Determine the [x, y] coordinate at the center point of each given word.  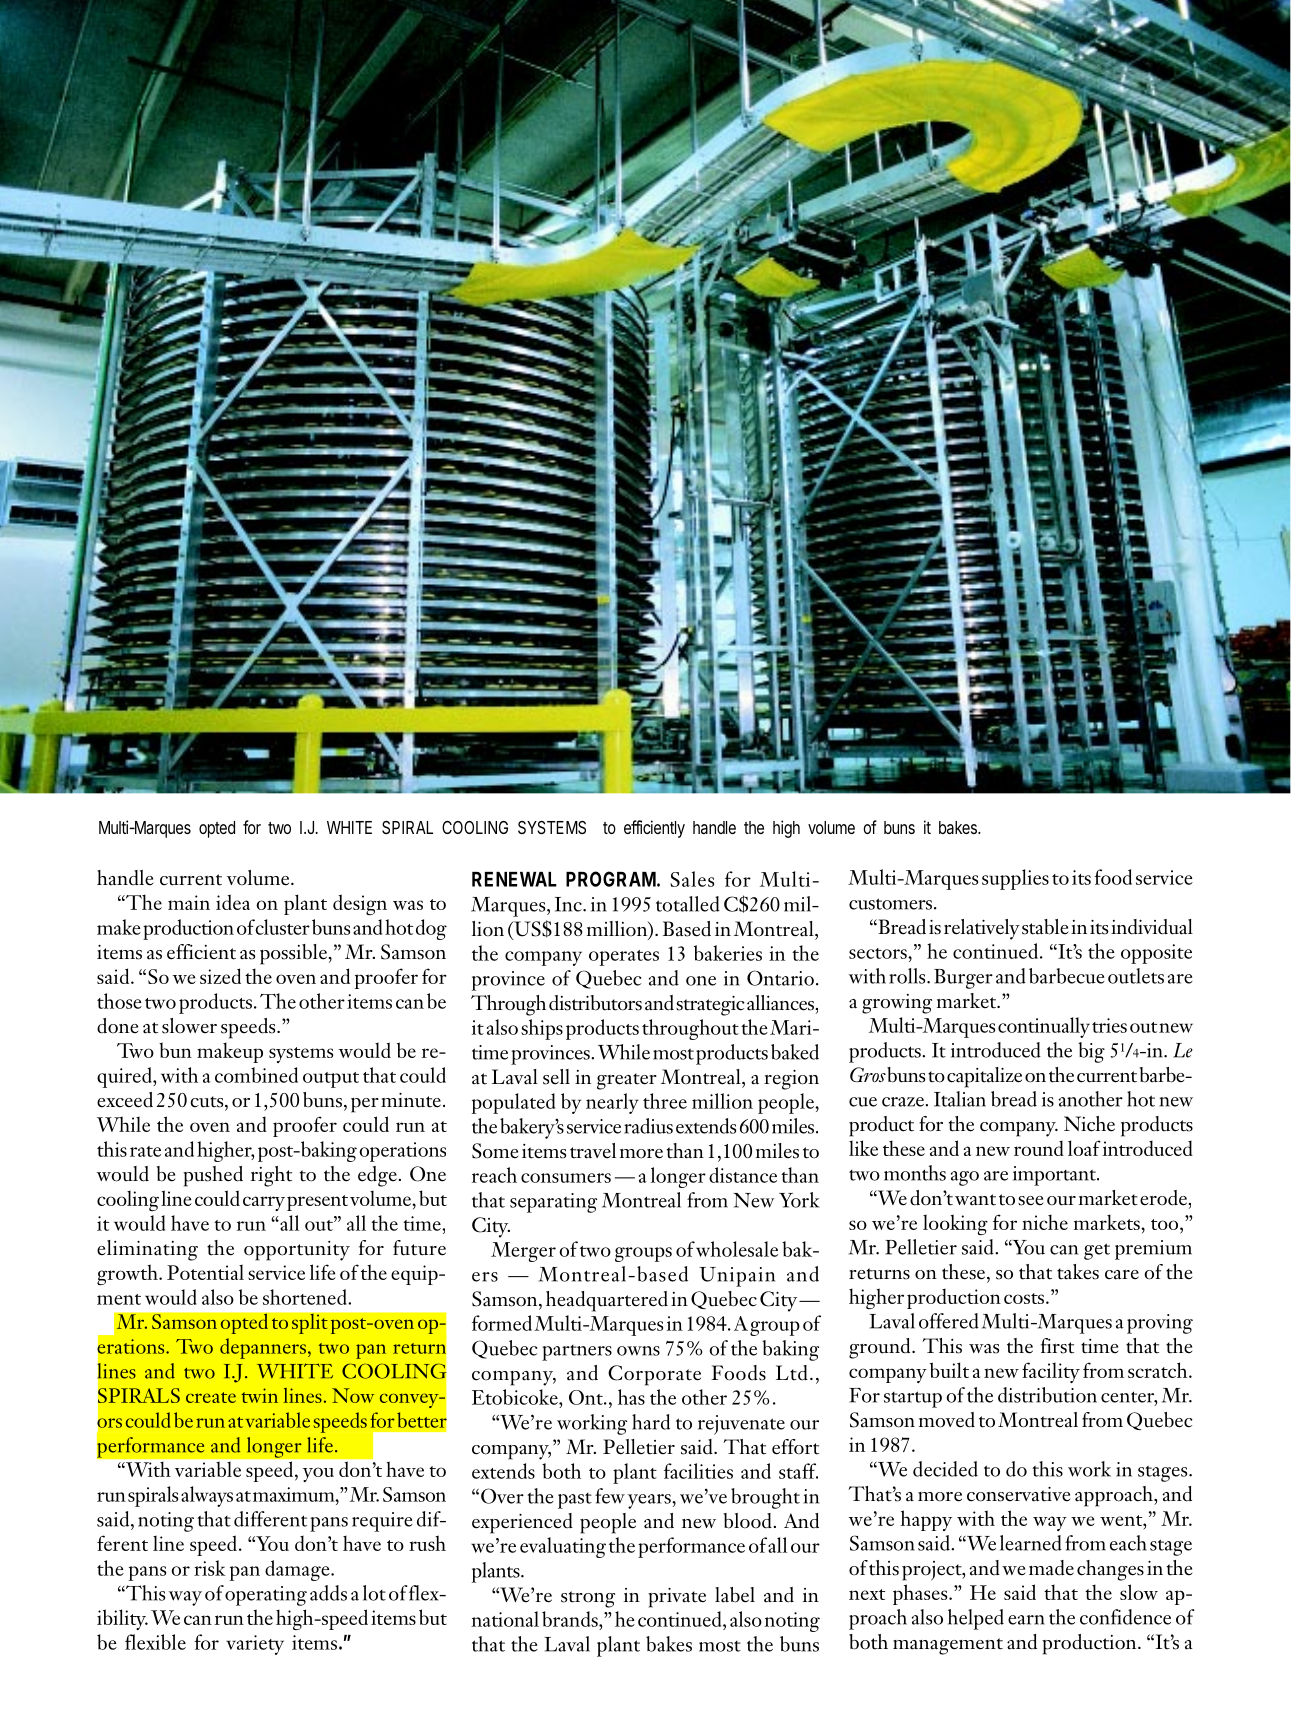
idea [233, 902]
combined [256, 1075]
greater [627, 1081]
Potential [205, 1272]
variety [255, 1645]
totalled [688, 904]
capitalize [984, 1077]
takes [1078, 1272]
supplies [1015, 879]
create [211, 1397]
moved [947, 1420]
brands [571, 1619]
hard [651, 1422]
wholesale [737, 1249]
